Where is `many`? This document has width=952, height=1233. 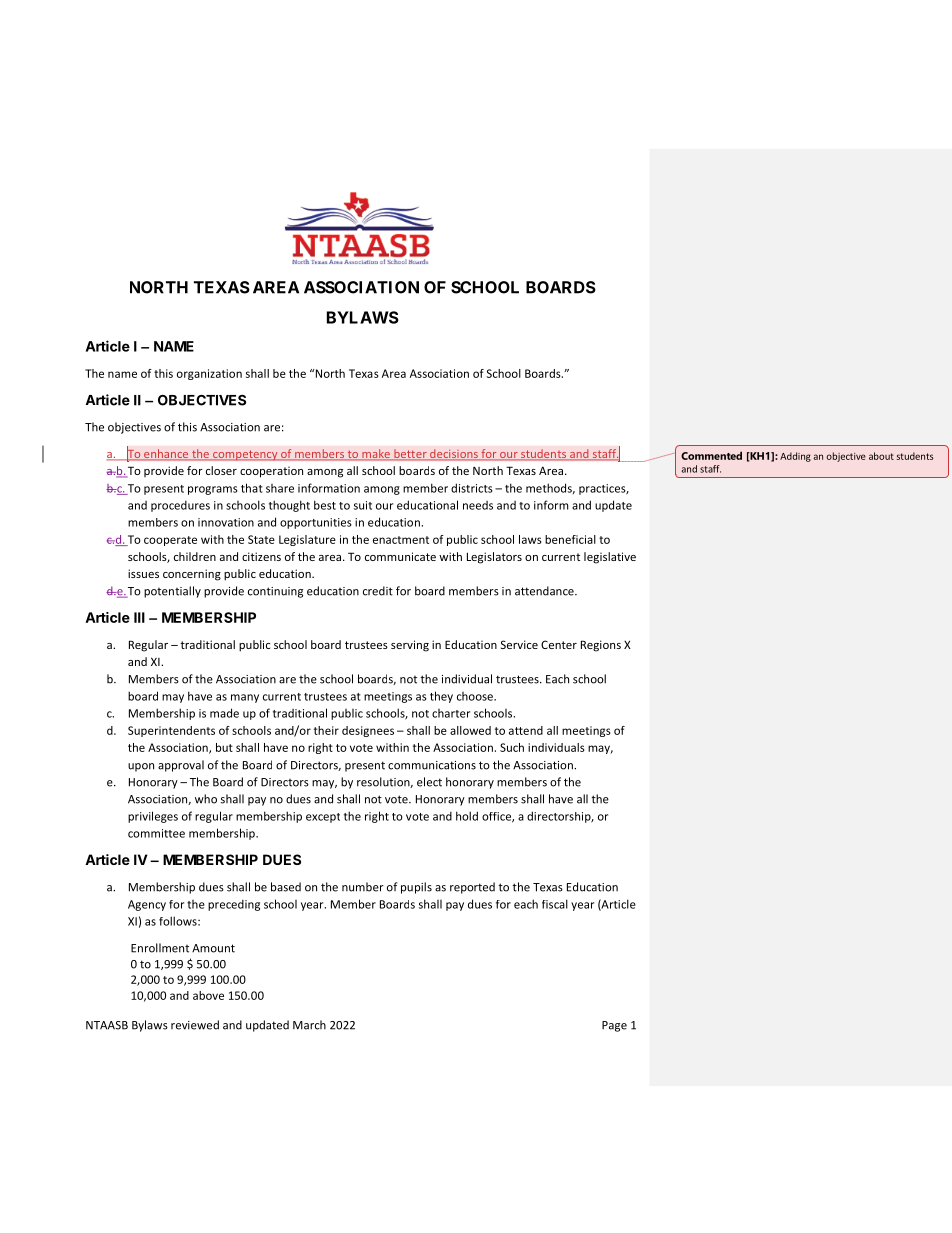 many is located at coordinates (245, 698).
